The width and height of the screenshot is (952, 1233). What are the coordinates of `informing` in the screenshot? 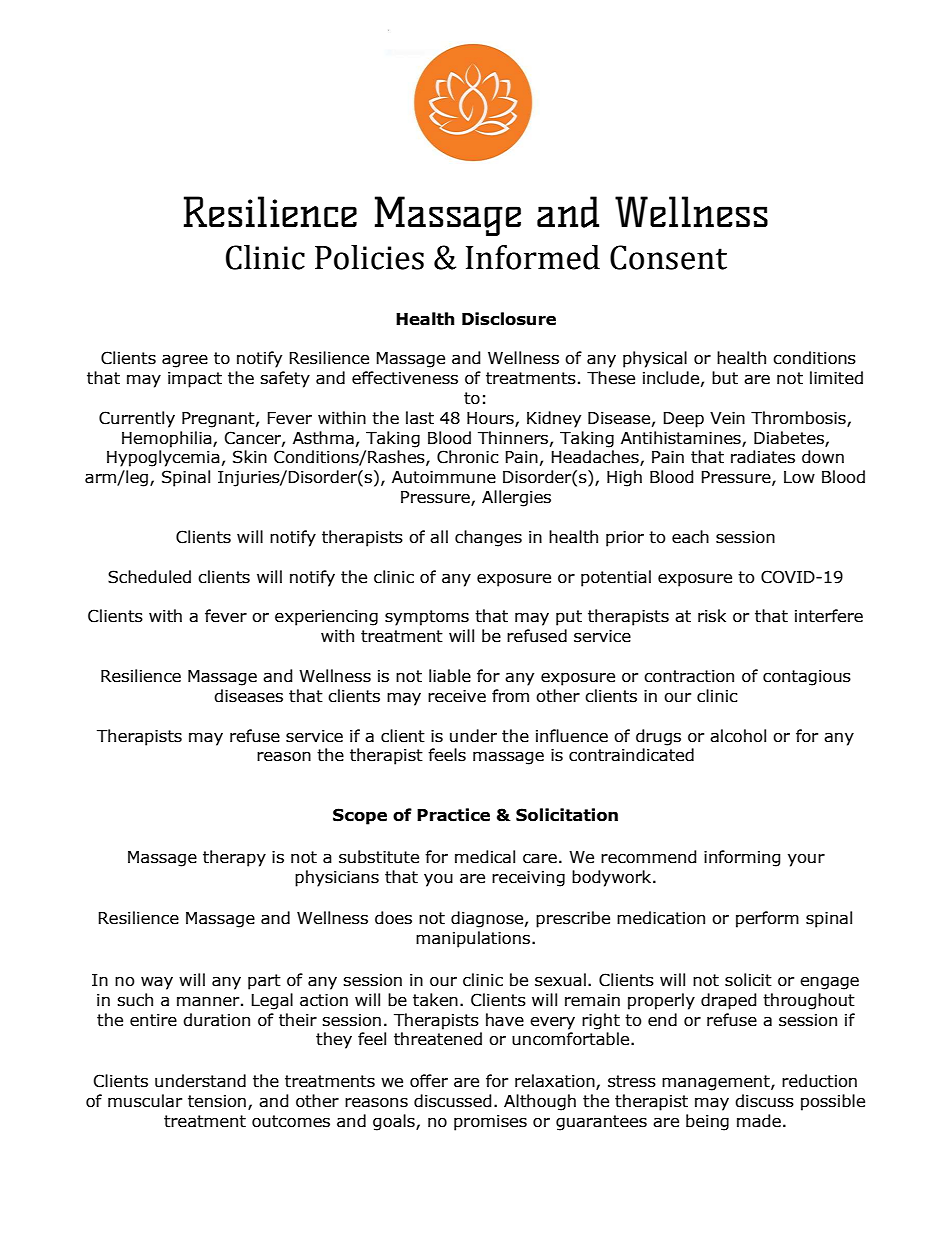 It's located at (742, 858).
